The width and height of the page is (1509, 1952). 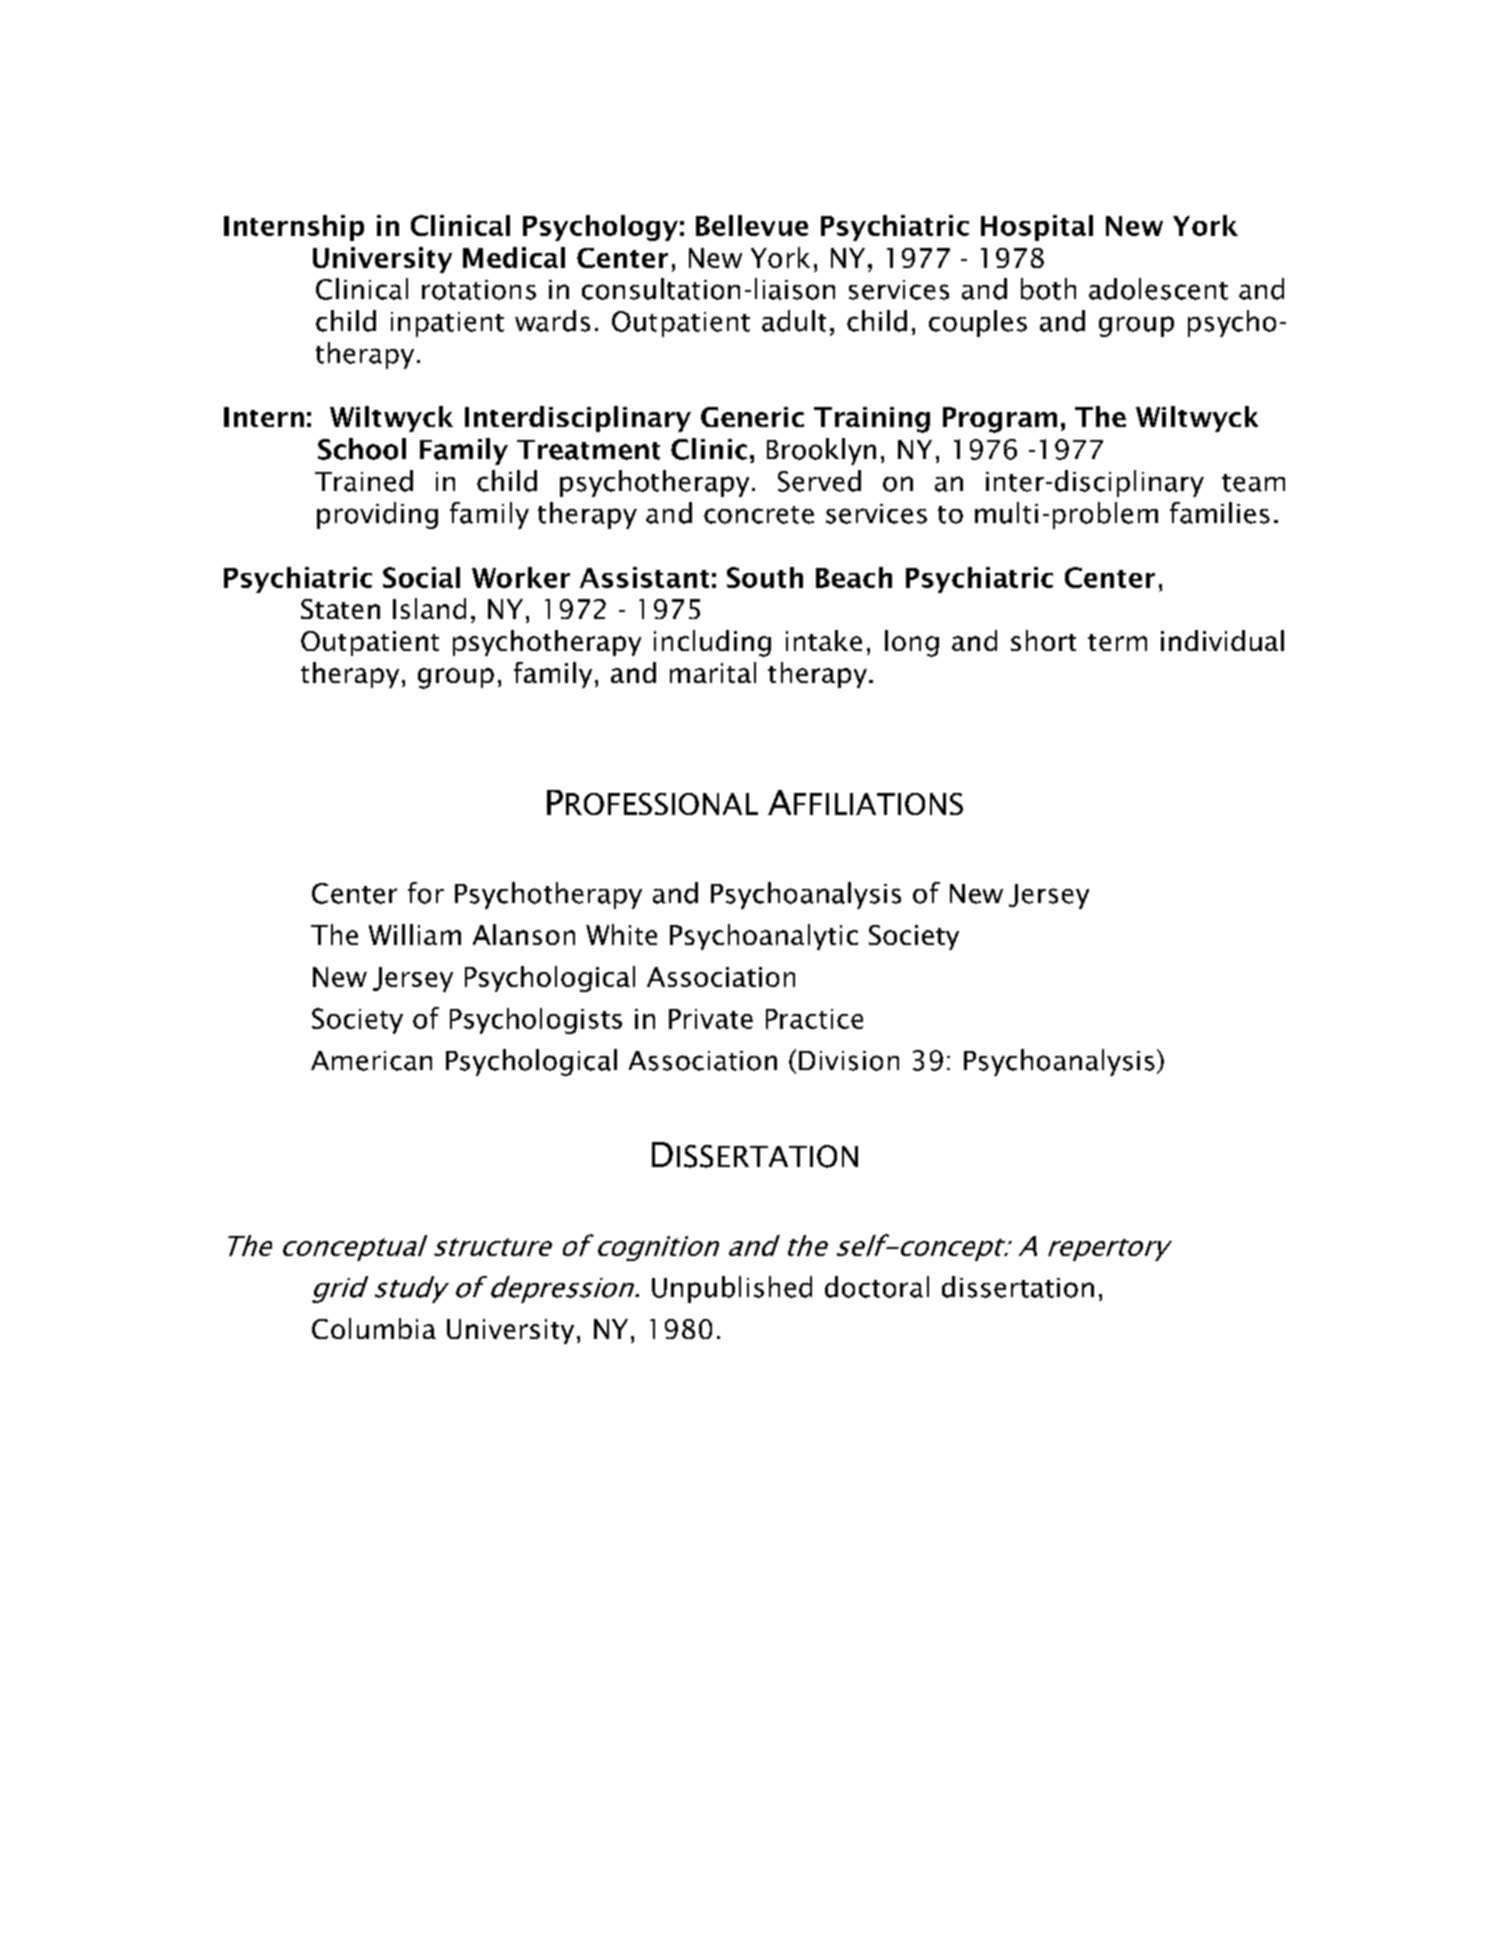 What do you see at coordinates (713, 672) in the page?
I see `marital` at bounding box center [713, 672].
